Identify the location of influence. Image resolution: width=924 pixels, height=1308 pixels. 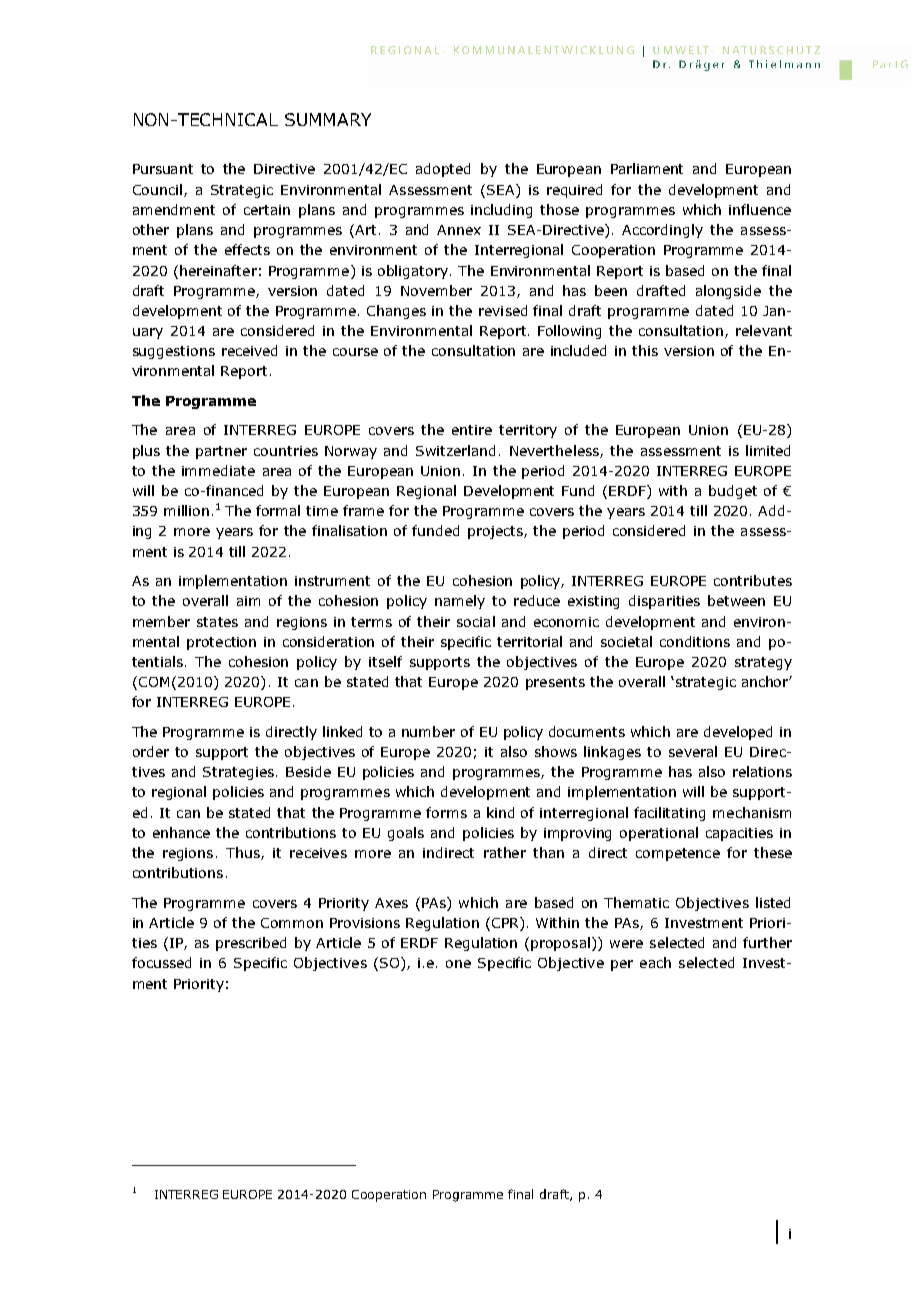
(760, 209).
